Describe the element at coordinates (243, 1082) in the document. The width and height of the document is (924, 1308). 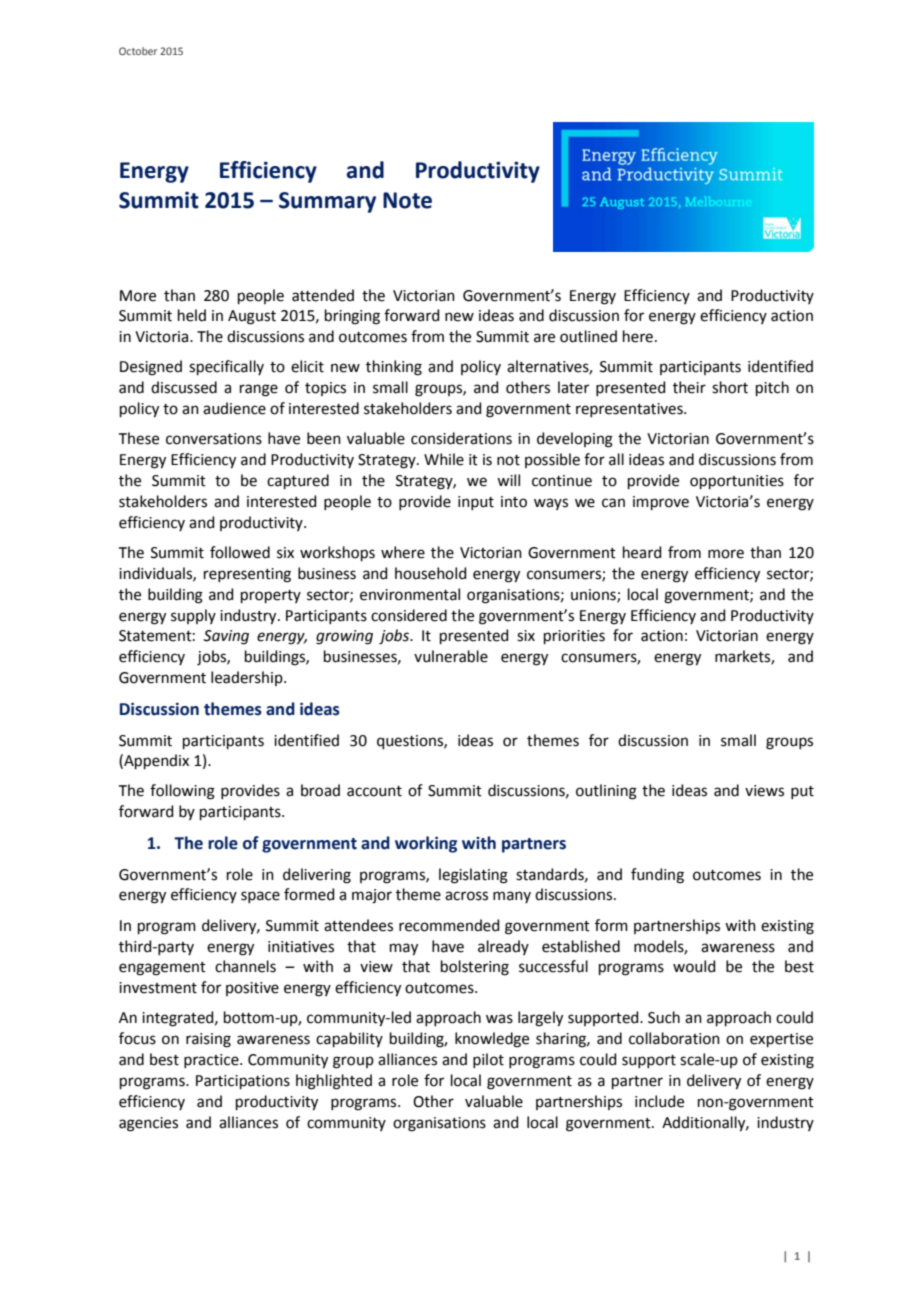
I see `Participations` at that location.
